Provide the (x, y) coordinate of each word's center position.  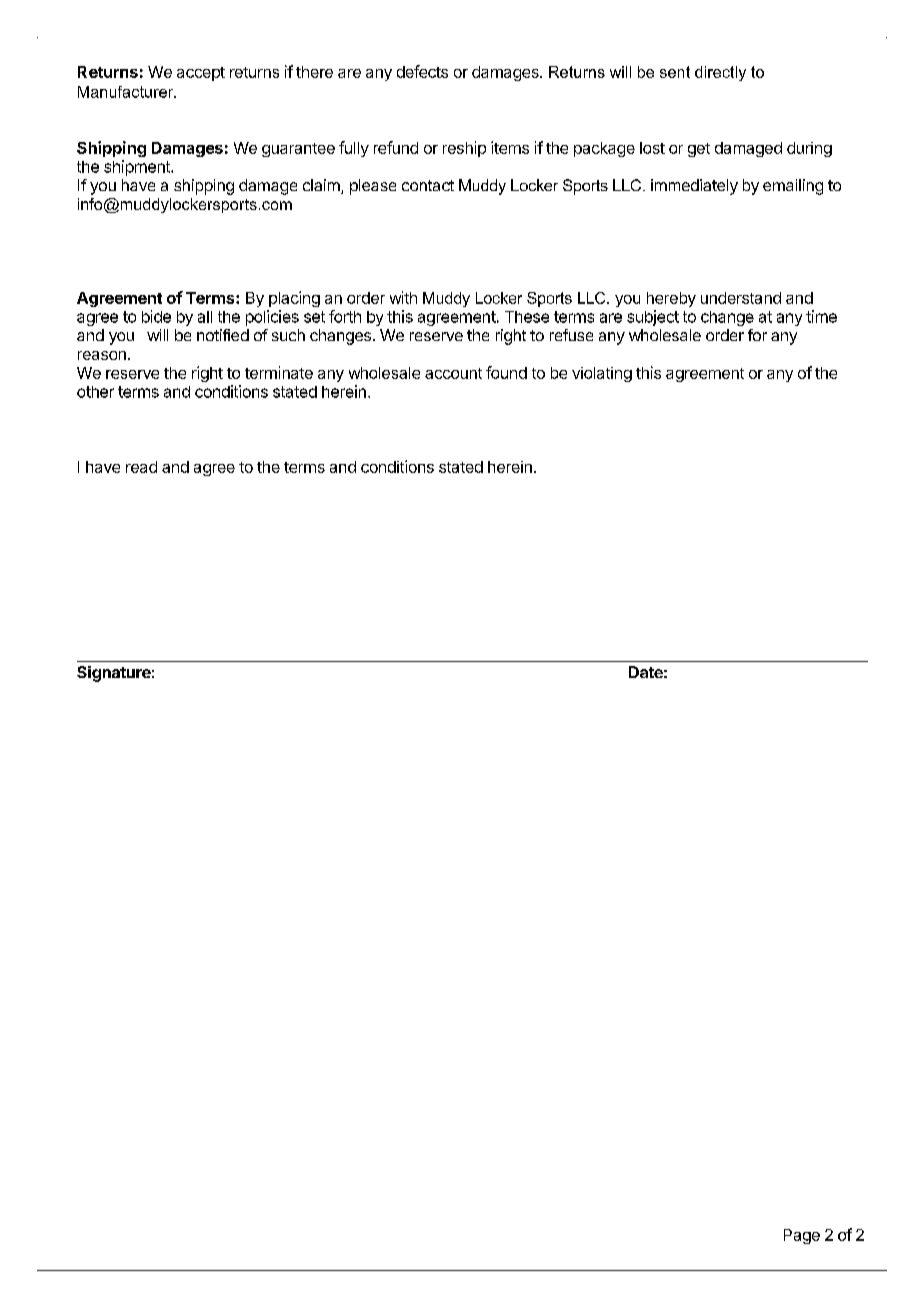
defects (422, 71)
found (506, 372)
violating (602, 374)
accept (201, 74)
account (453, 373)
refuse (571, 335)
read (141, 467)
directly (720, 73)
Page (802, 1236)
